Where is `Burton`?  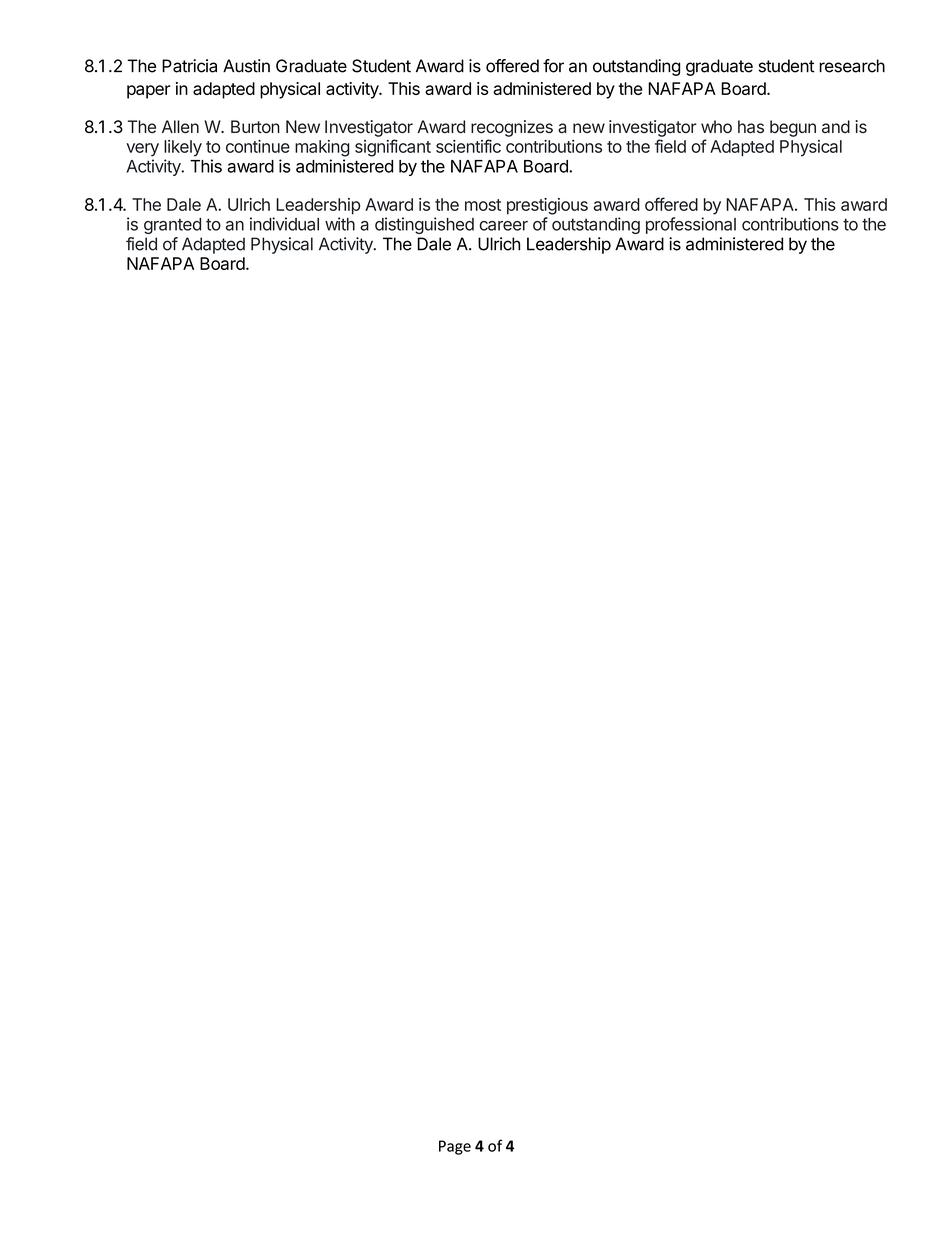
Burton is located at coordinates (255, 126).
